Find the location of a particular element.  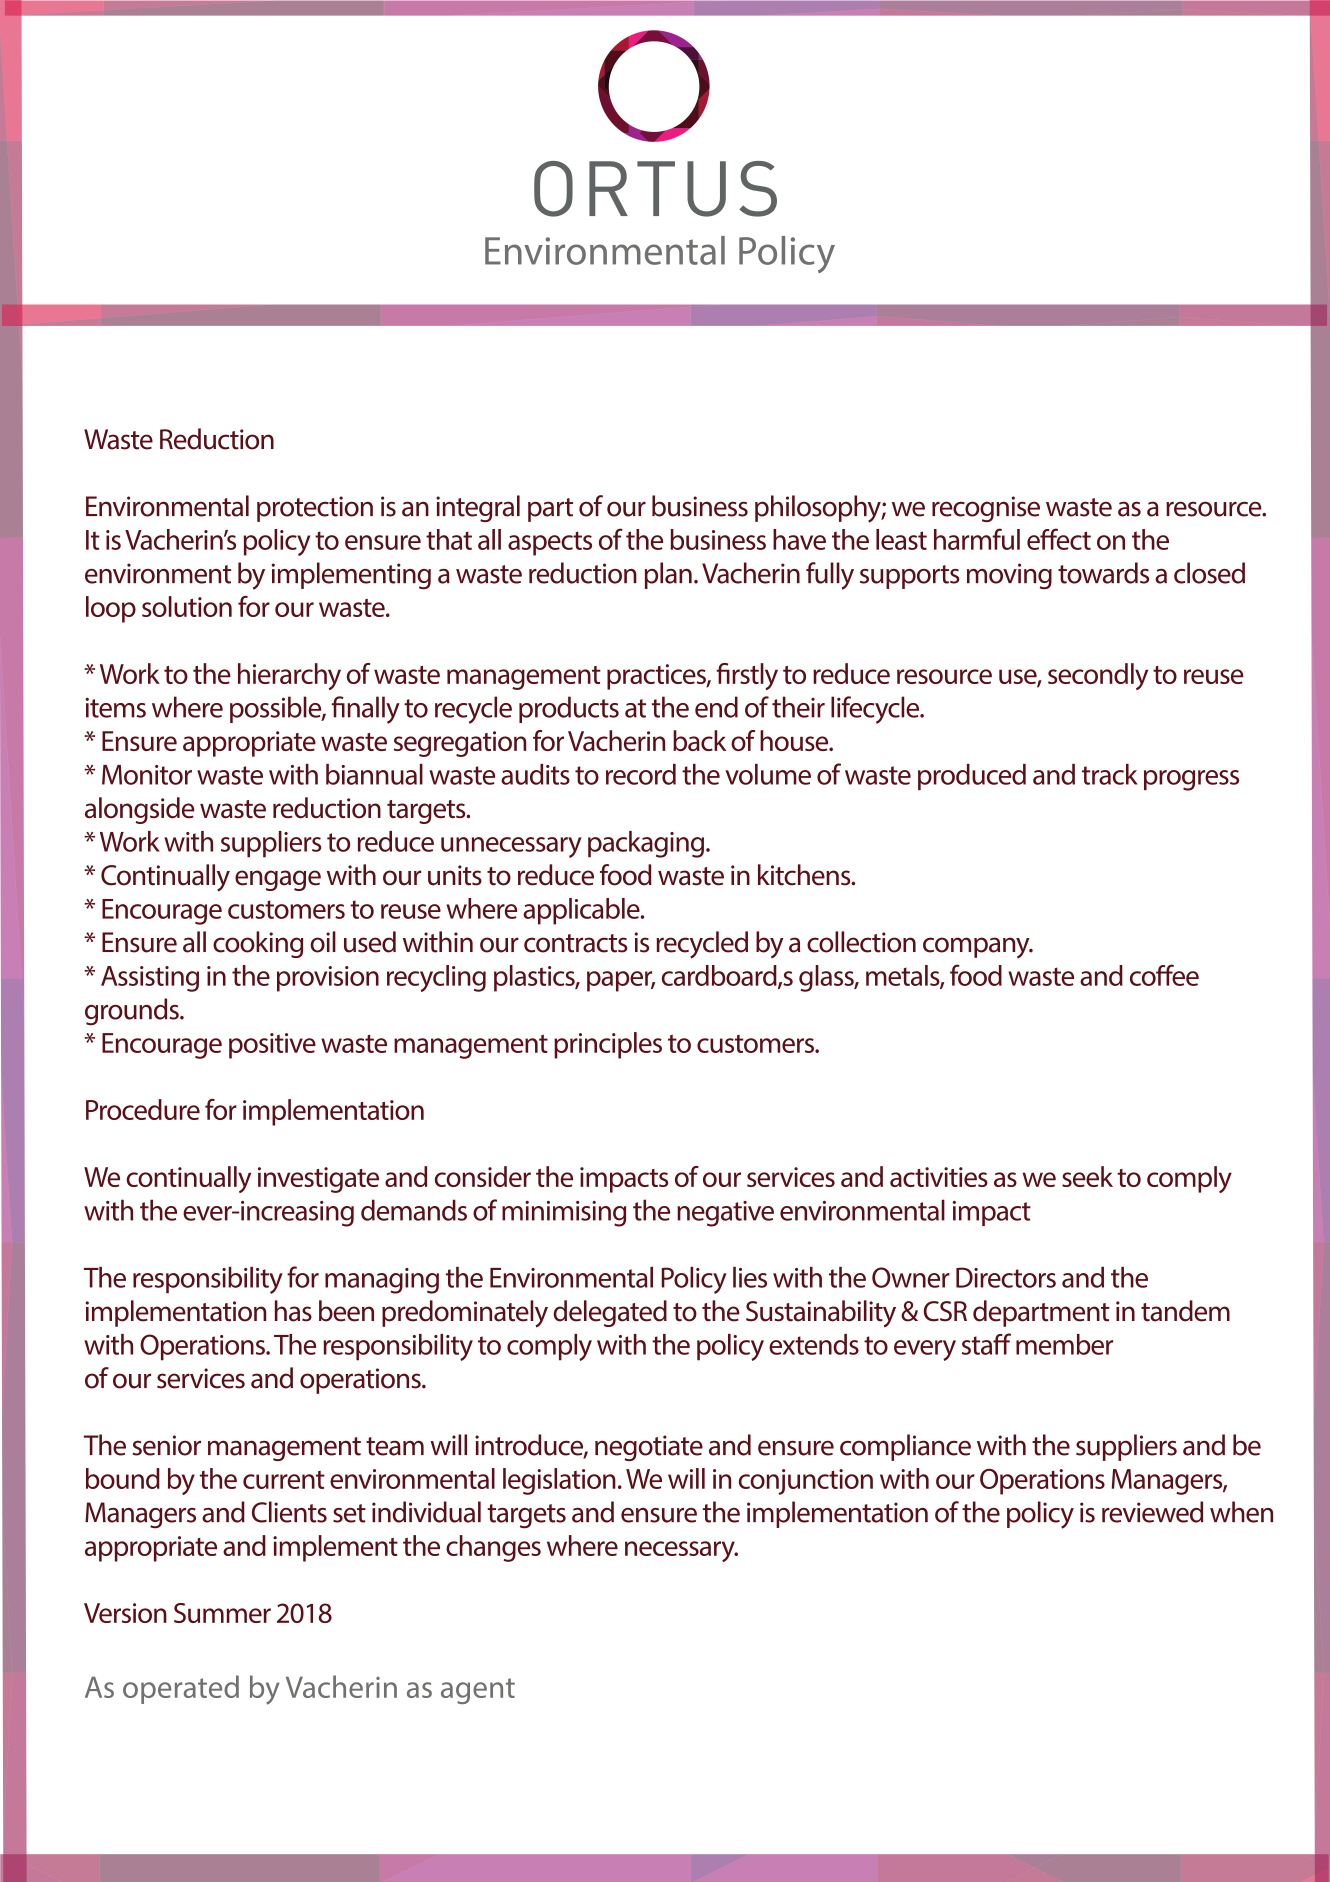

protection is located at coordinates (315, 509).
